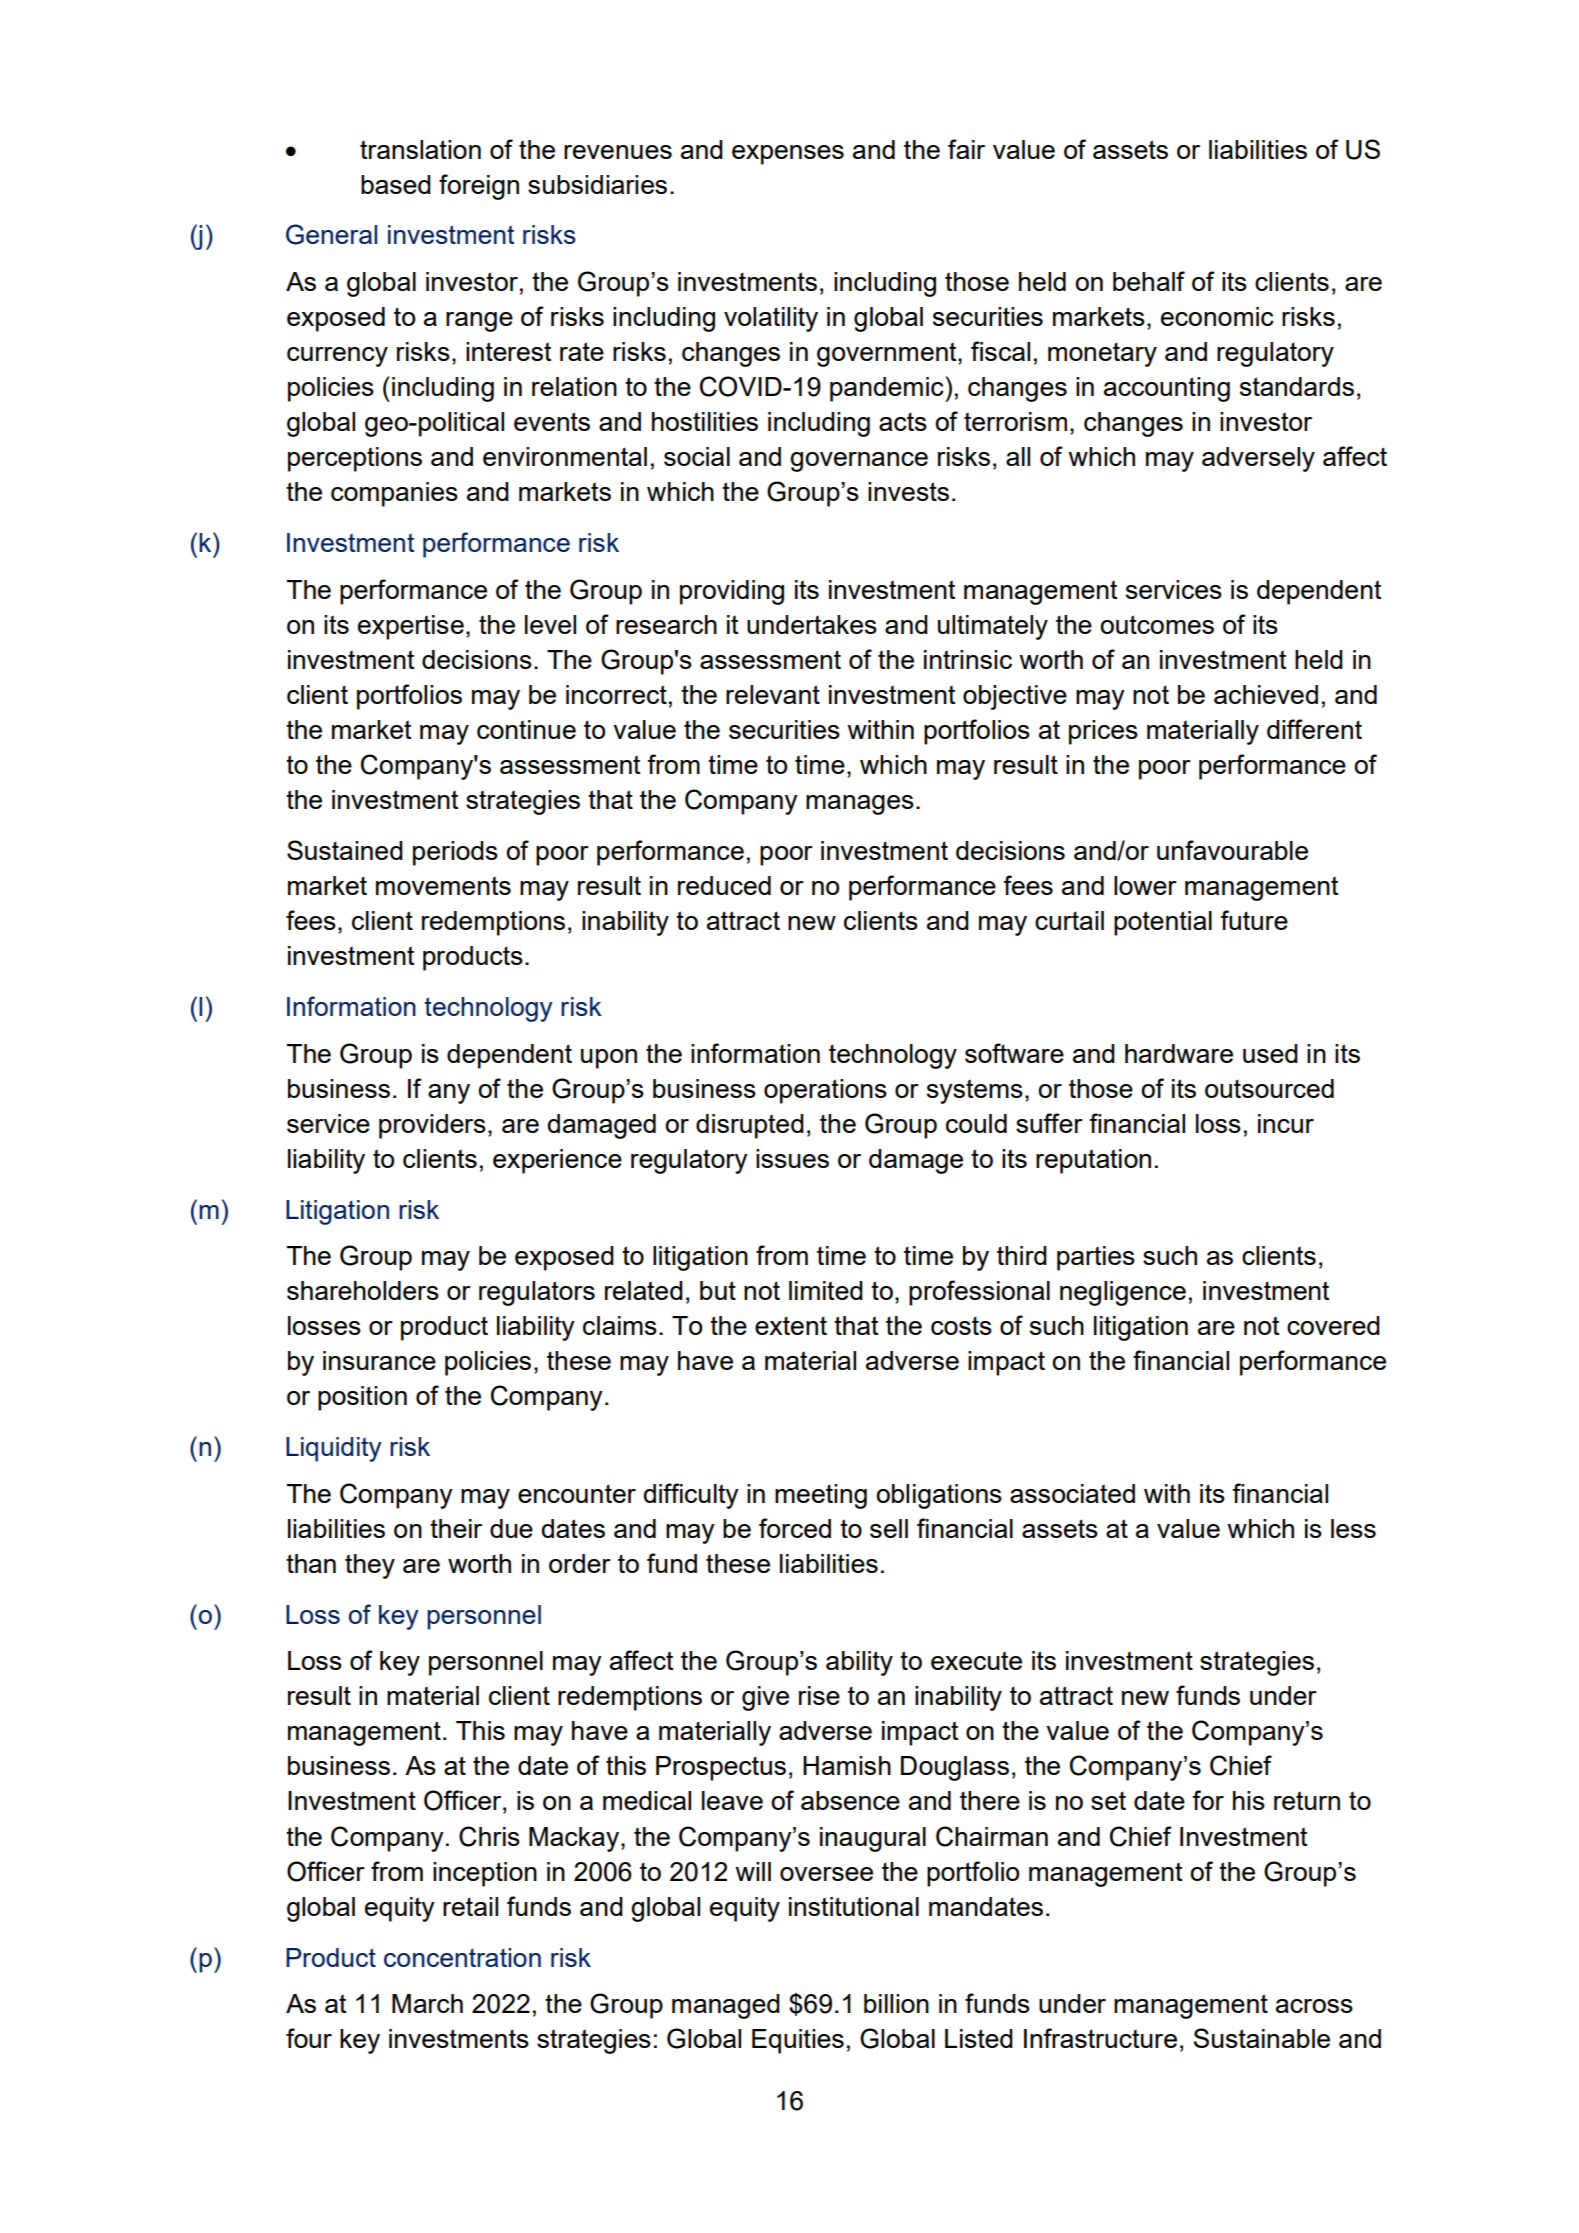  Describe the element at coordinates (896, 2003) in the page. I see `billion` at that location.
